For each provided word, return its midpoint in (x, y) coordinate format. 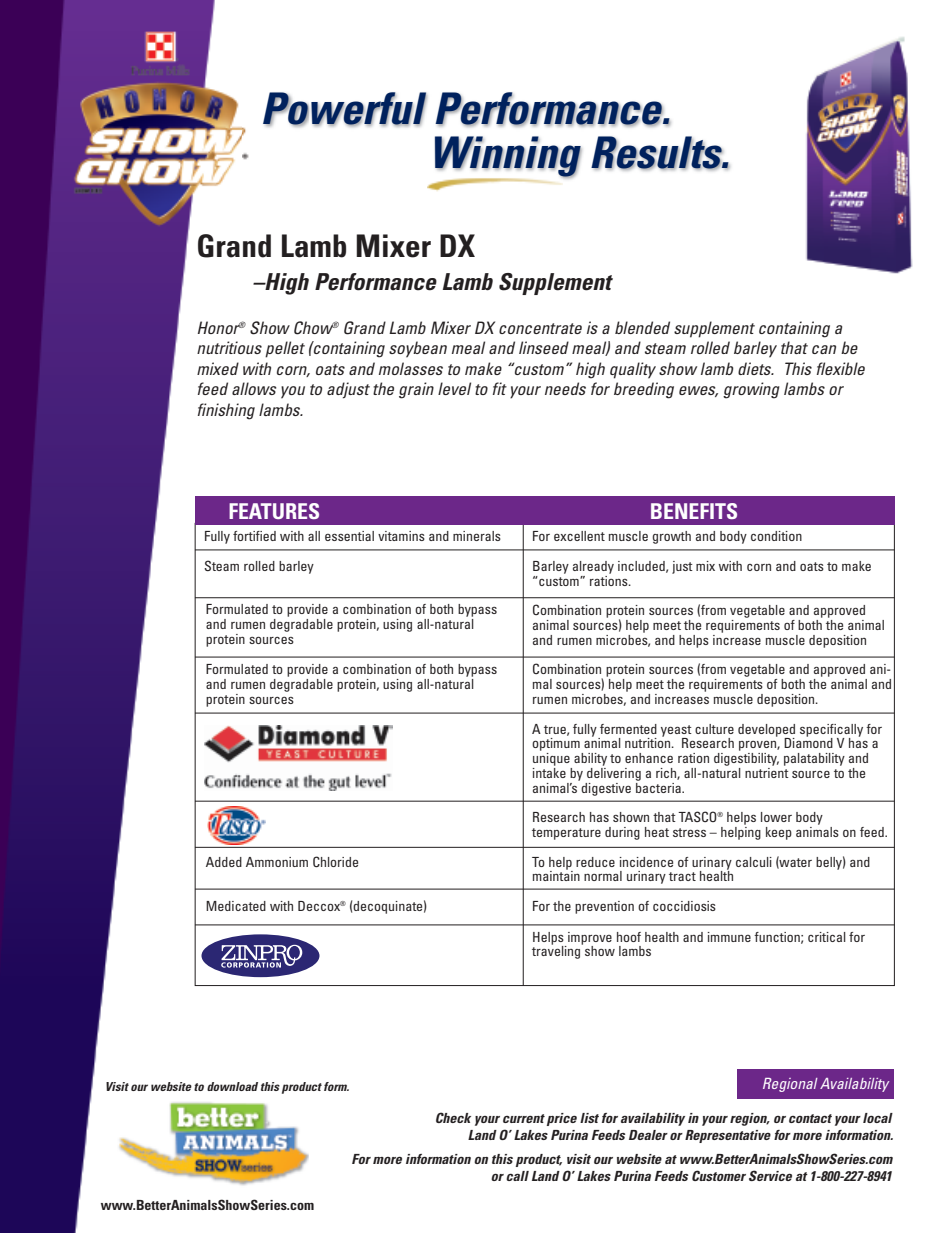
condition (776, 536)
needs (565, 388)
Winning (508, 157)
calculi (754, 862)
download (232, 1086)
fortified (254, 536)
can (824, 349)
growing (751, 390)
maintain (556, 875)
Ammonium (277, 862)
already (593, 567)
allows (254, 388)
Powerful (345, 109)
